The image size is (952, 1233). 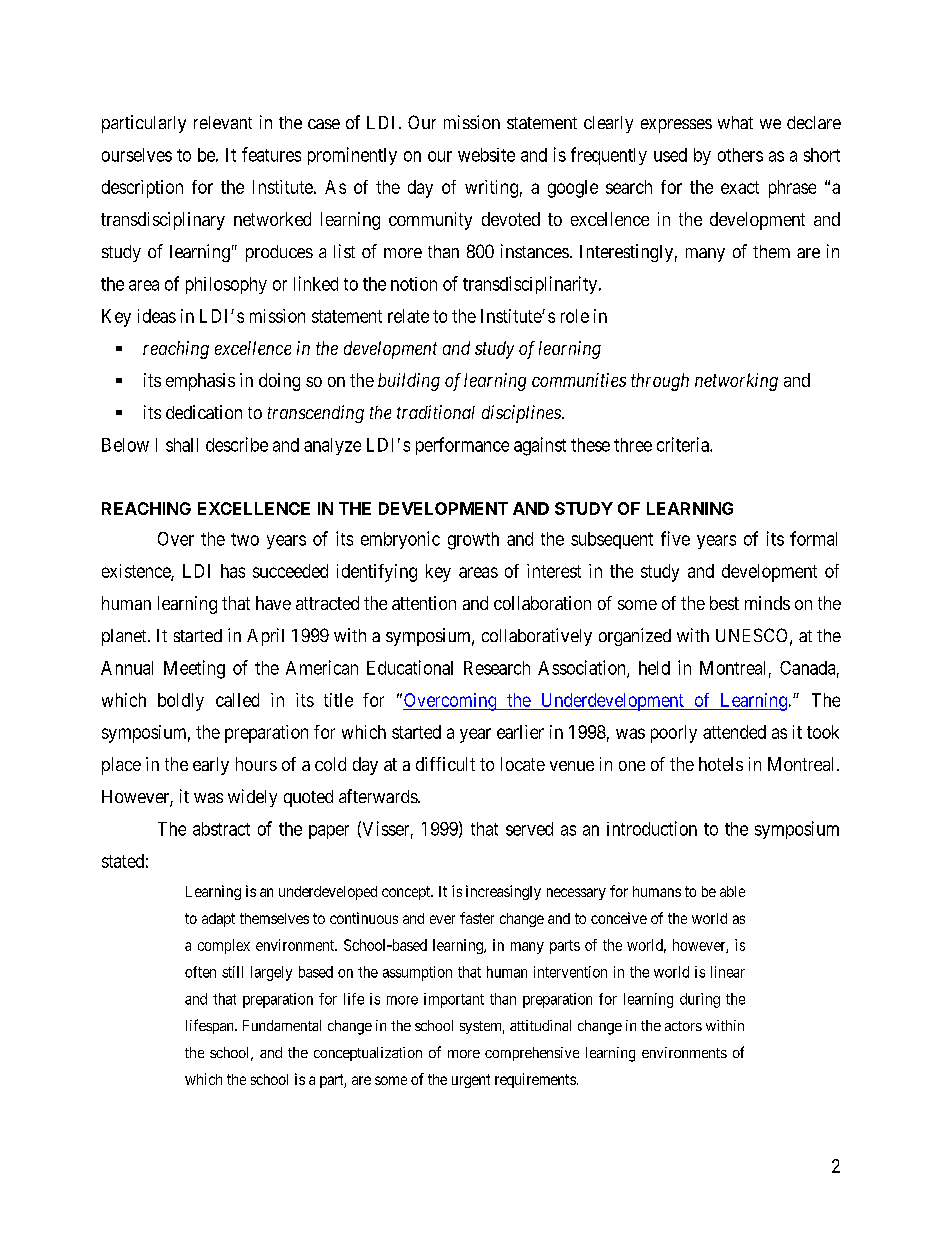 What do you see at coordinates (273, 603) in the document?
I see `have` at bounding box center [273, 603].
